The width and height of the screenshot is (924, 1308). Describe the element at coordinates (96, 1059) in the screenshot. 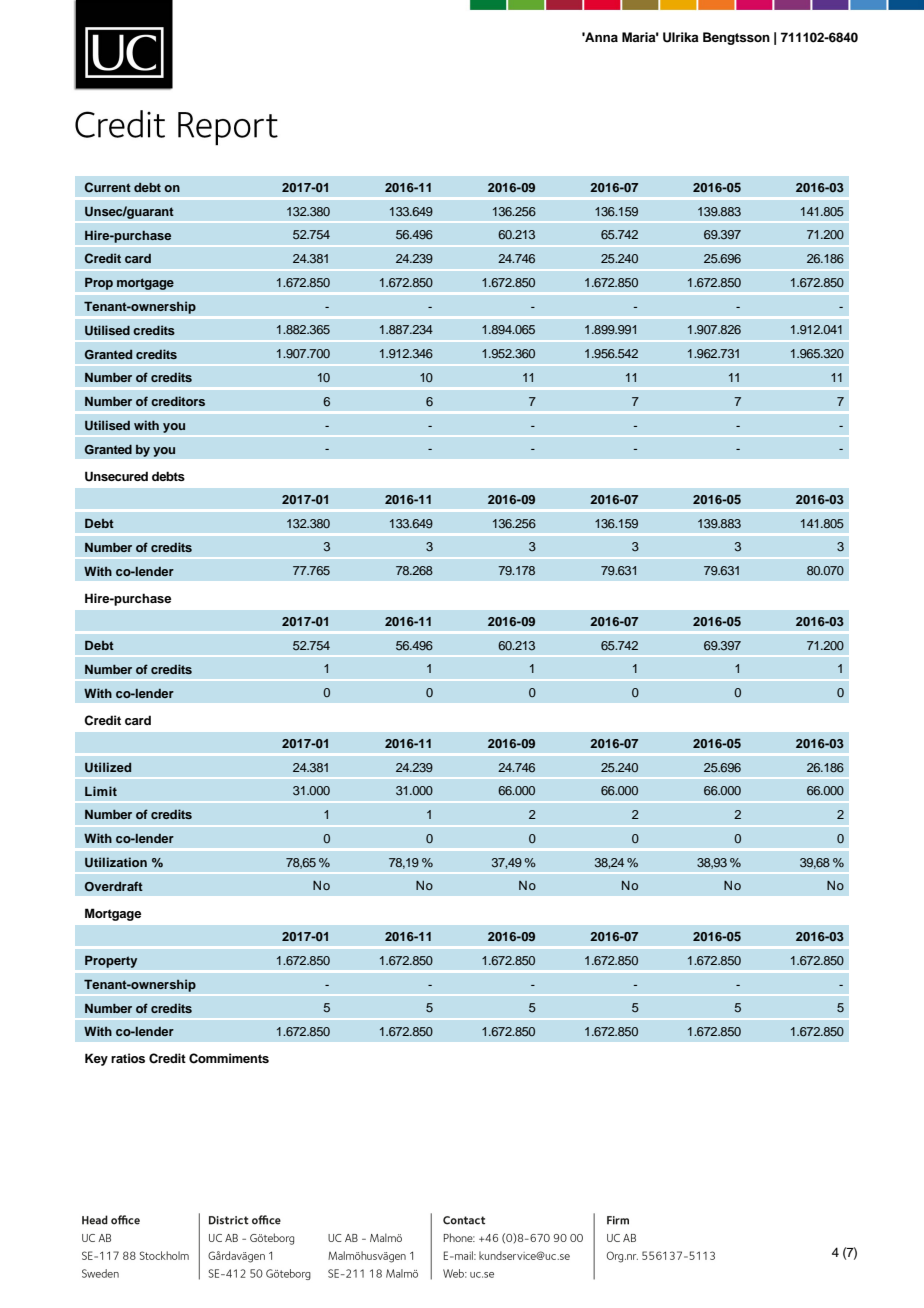

I see `Key` at that location.
